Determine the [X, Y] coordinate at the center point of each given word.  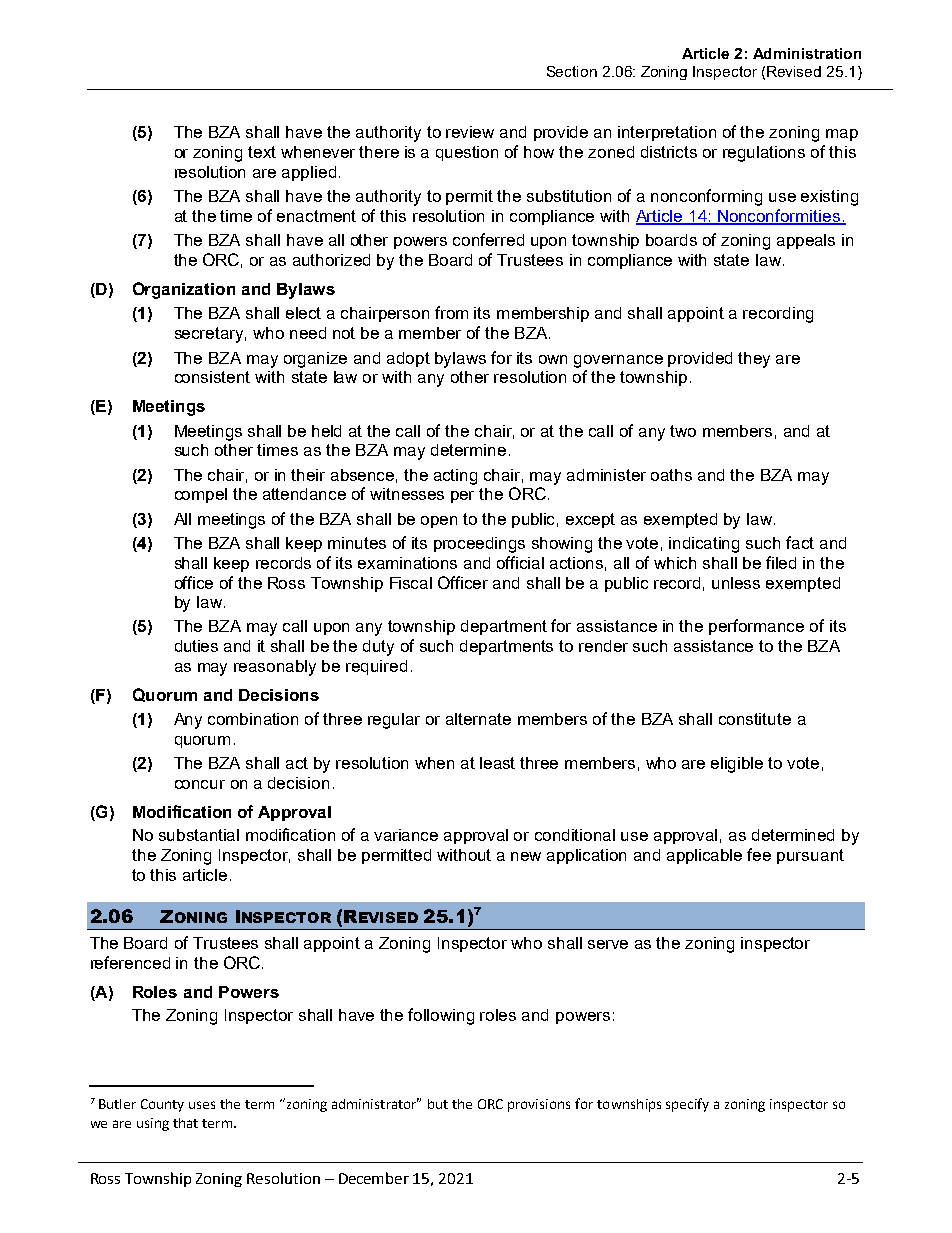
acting [455, 477]
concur [200, 784]
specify [687, 1105]
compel [201, 495]
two [683, 431]
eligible [737, 765]
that [185, 1123]
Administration [807, 53]
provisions [539, 1105]
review [470, 132]
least [497, 763]
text [262, 152]
